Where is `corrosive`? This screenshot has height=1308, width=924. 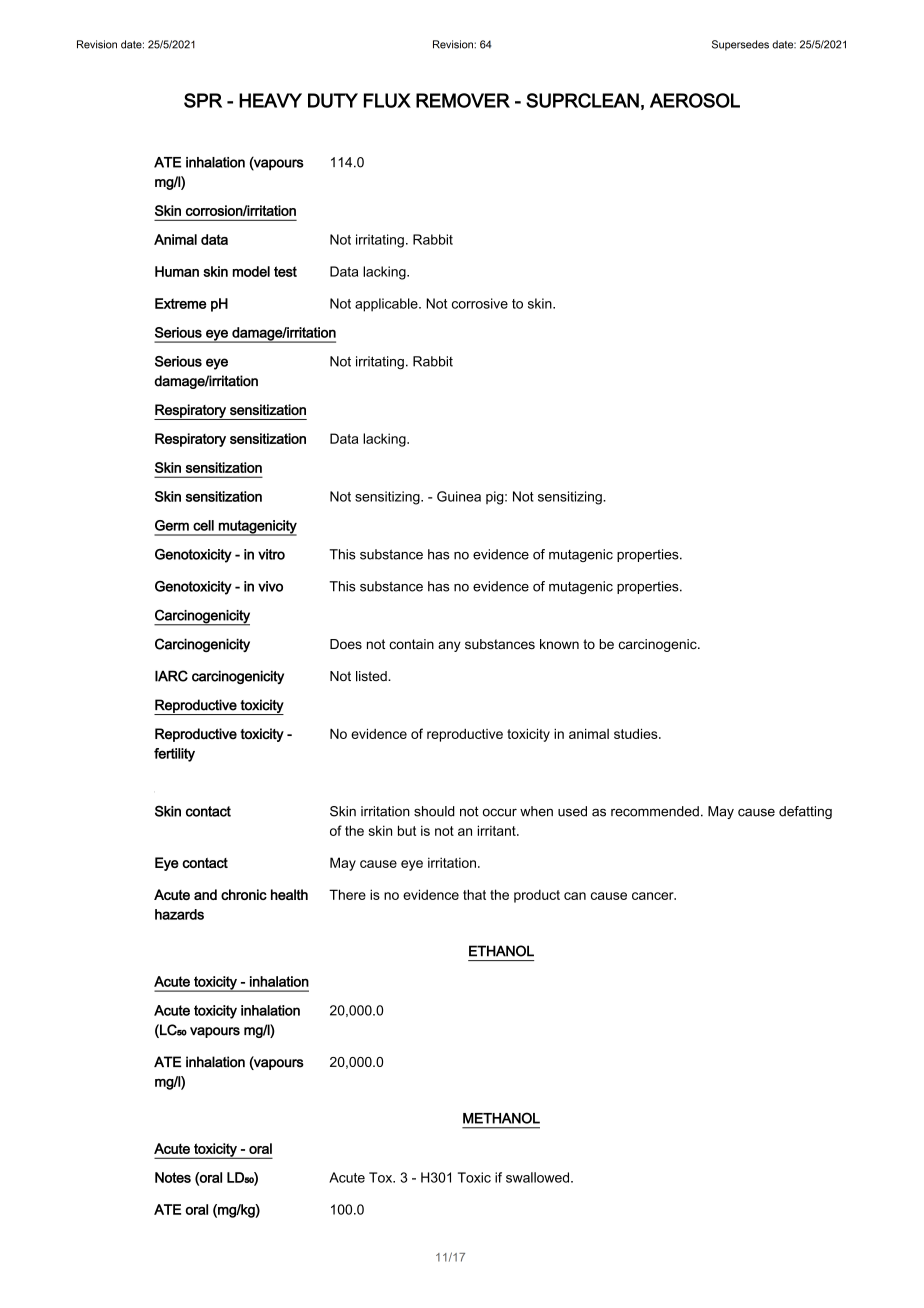 corrosive is located at coordinates (480, 303).
